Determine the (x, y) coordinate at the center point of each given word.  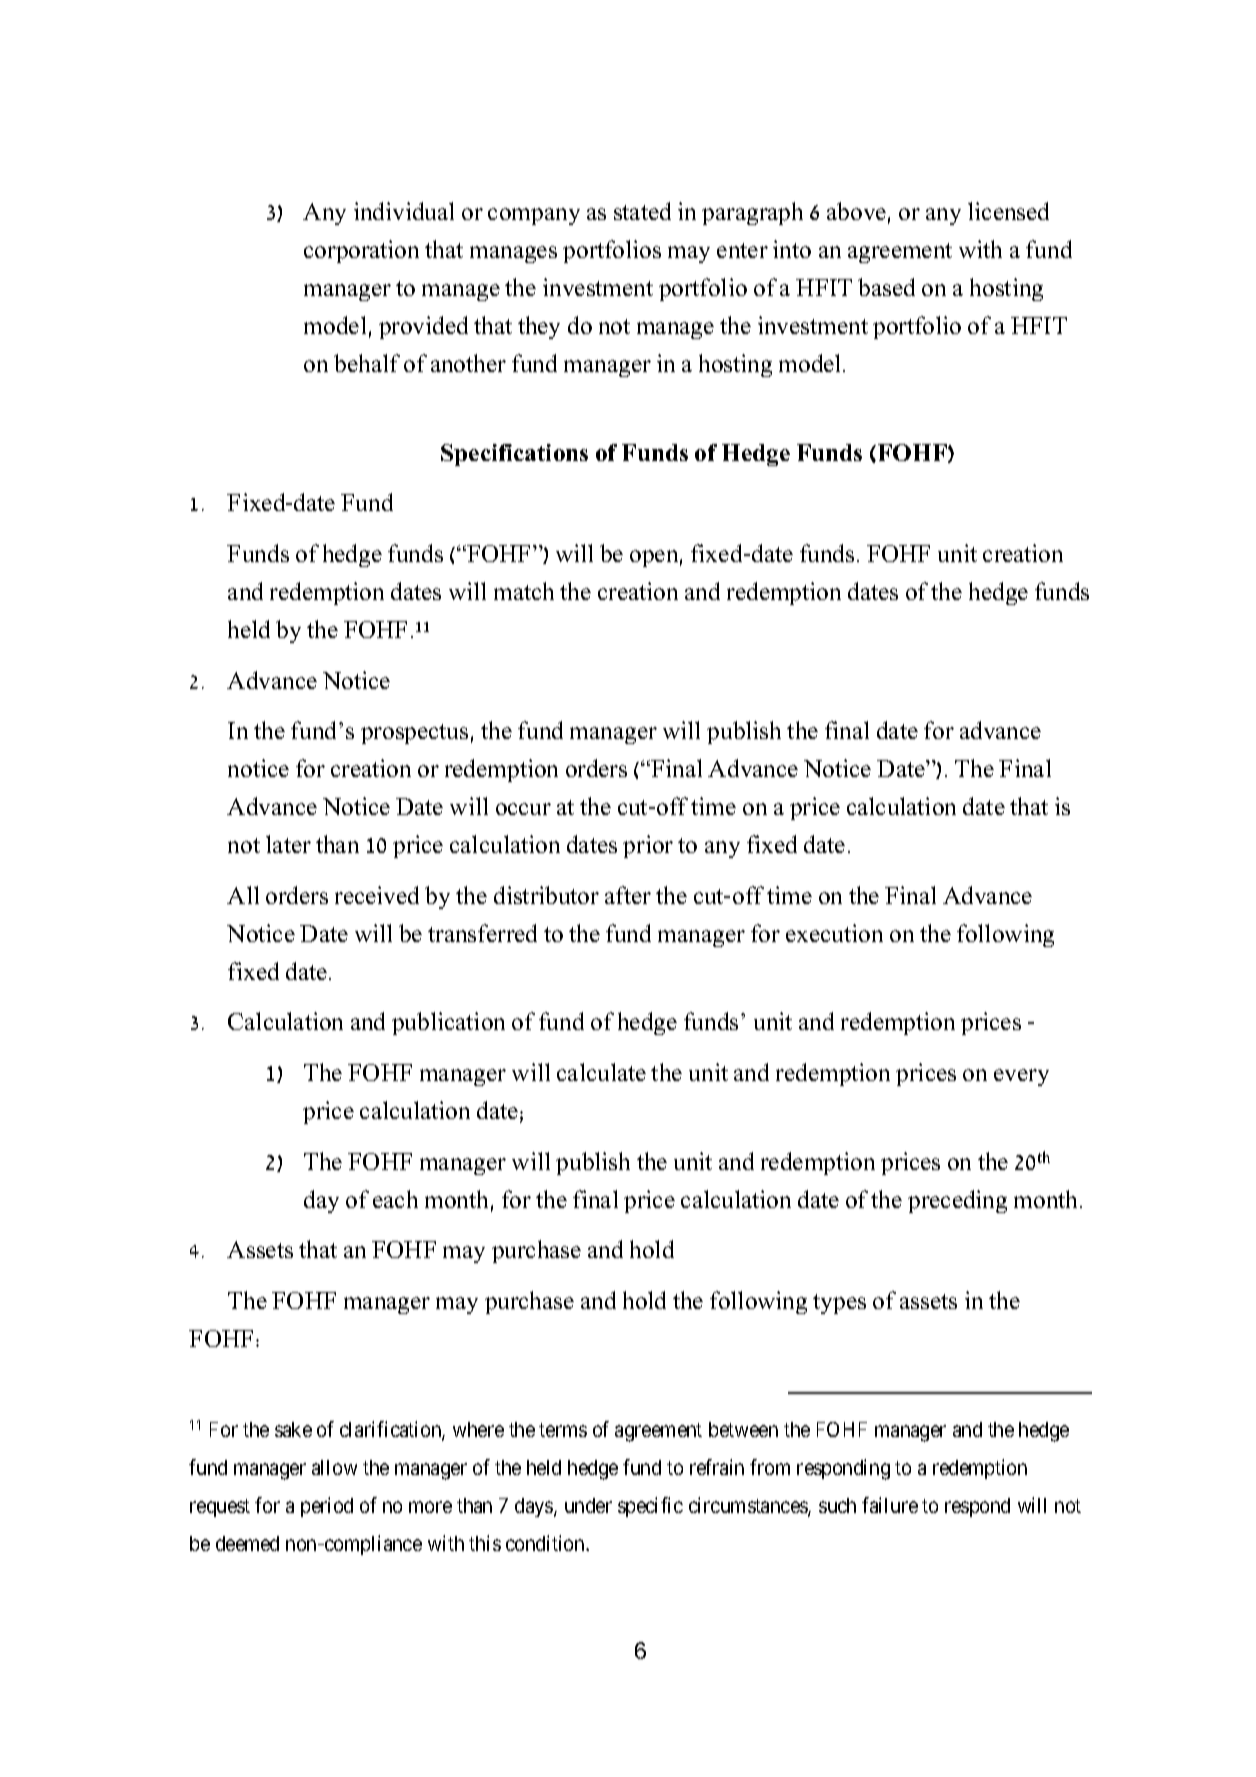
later (288, 844)
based (886, 287)
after (628, 895)
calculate (601, 1072)
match (524, 591)
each (395, 1199)
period (327, 1507)
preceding (957, 1201)
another (468, 363)
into (792, 249)
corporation (361, 251)
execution (834, 933)
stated (642, 211)
